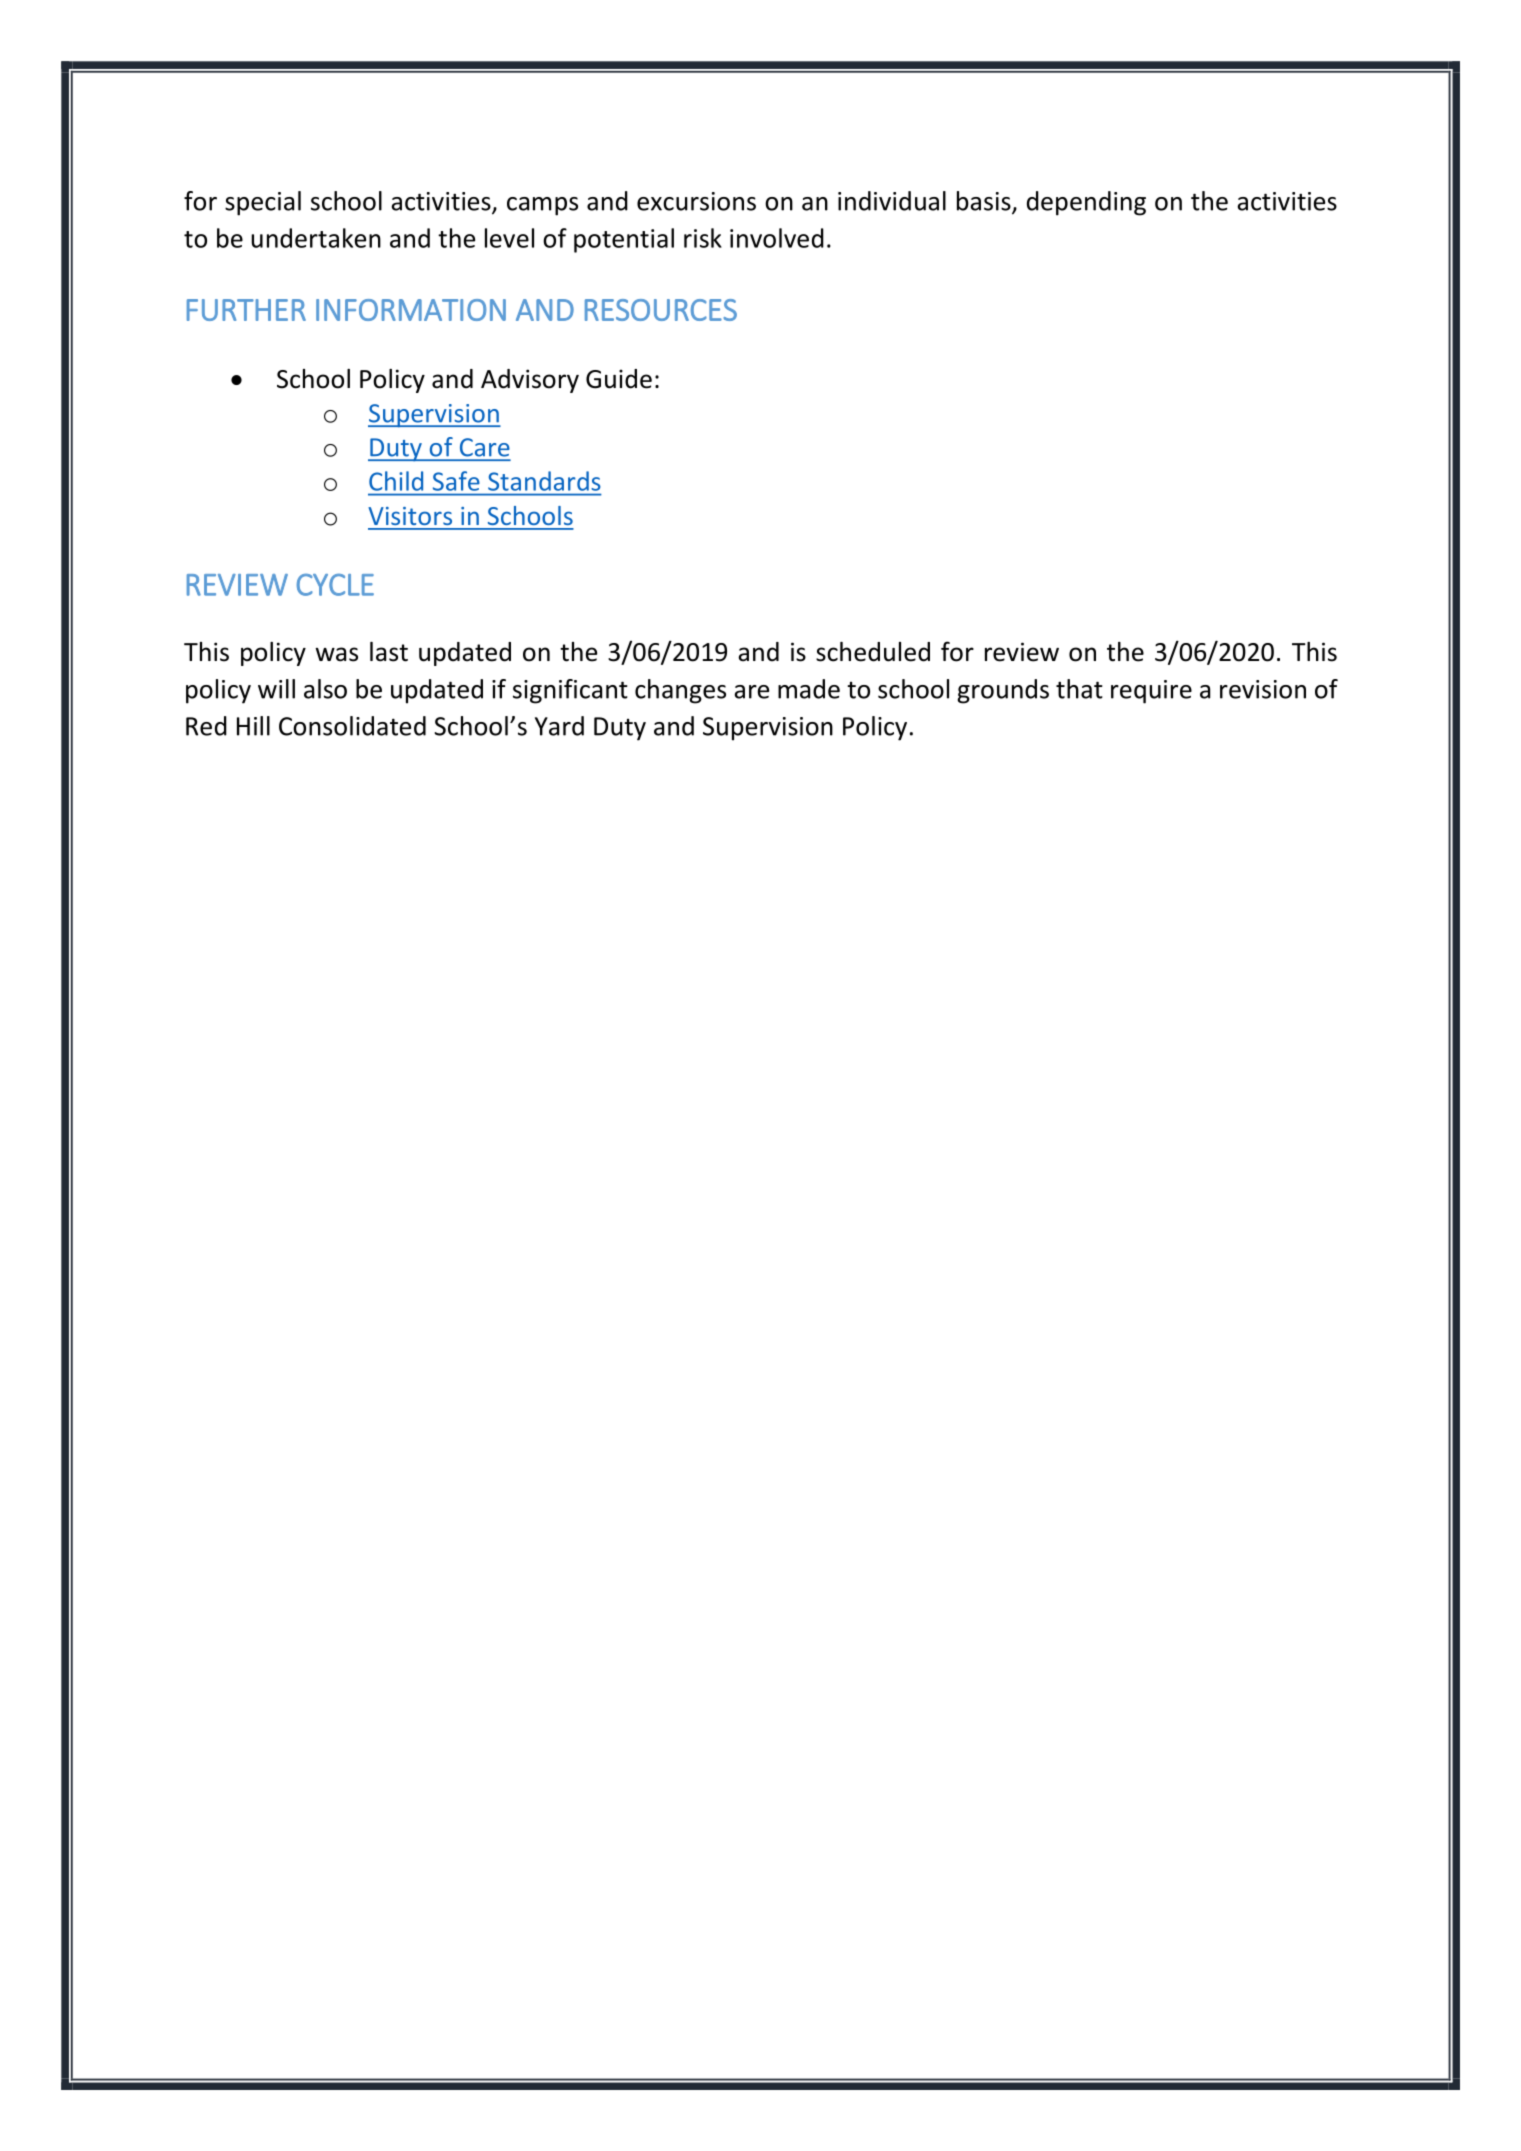 This screenshot has height=2151, width=1521. I want to click on Advisory, so click(530, 381).
